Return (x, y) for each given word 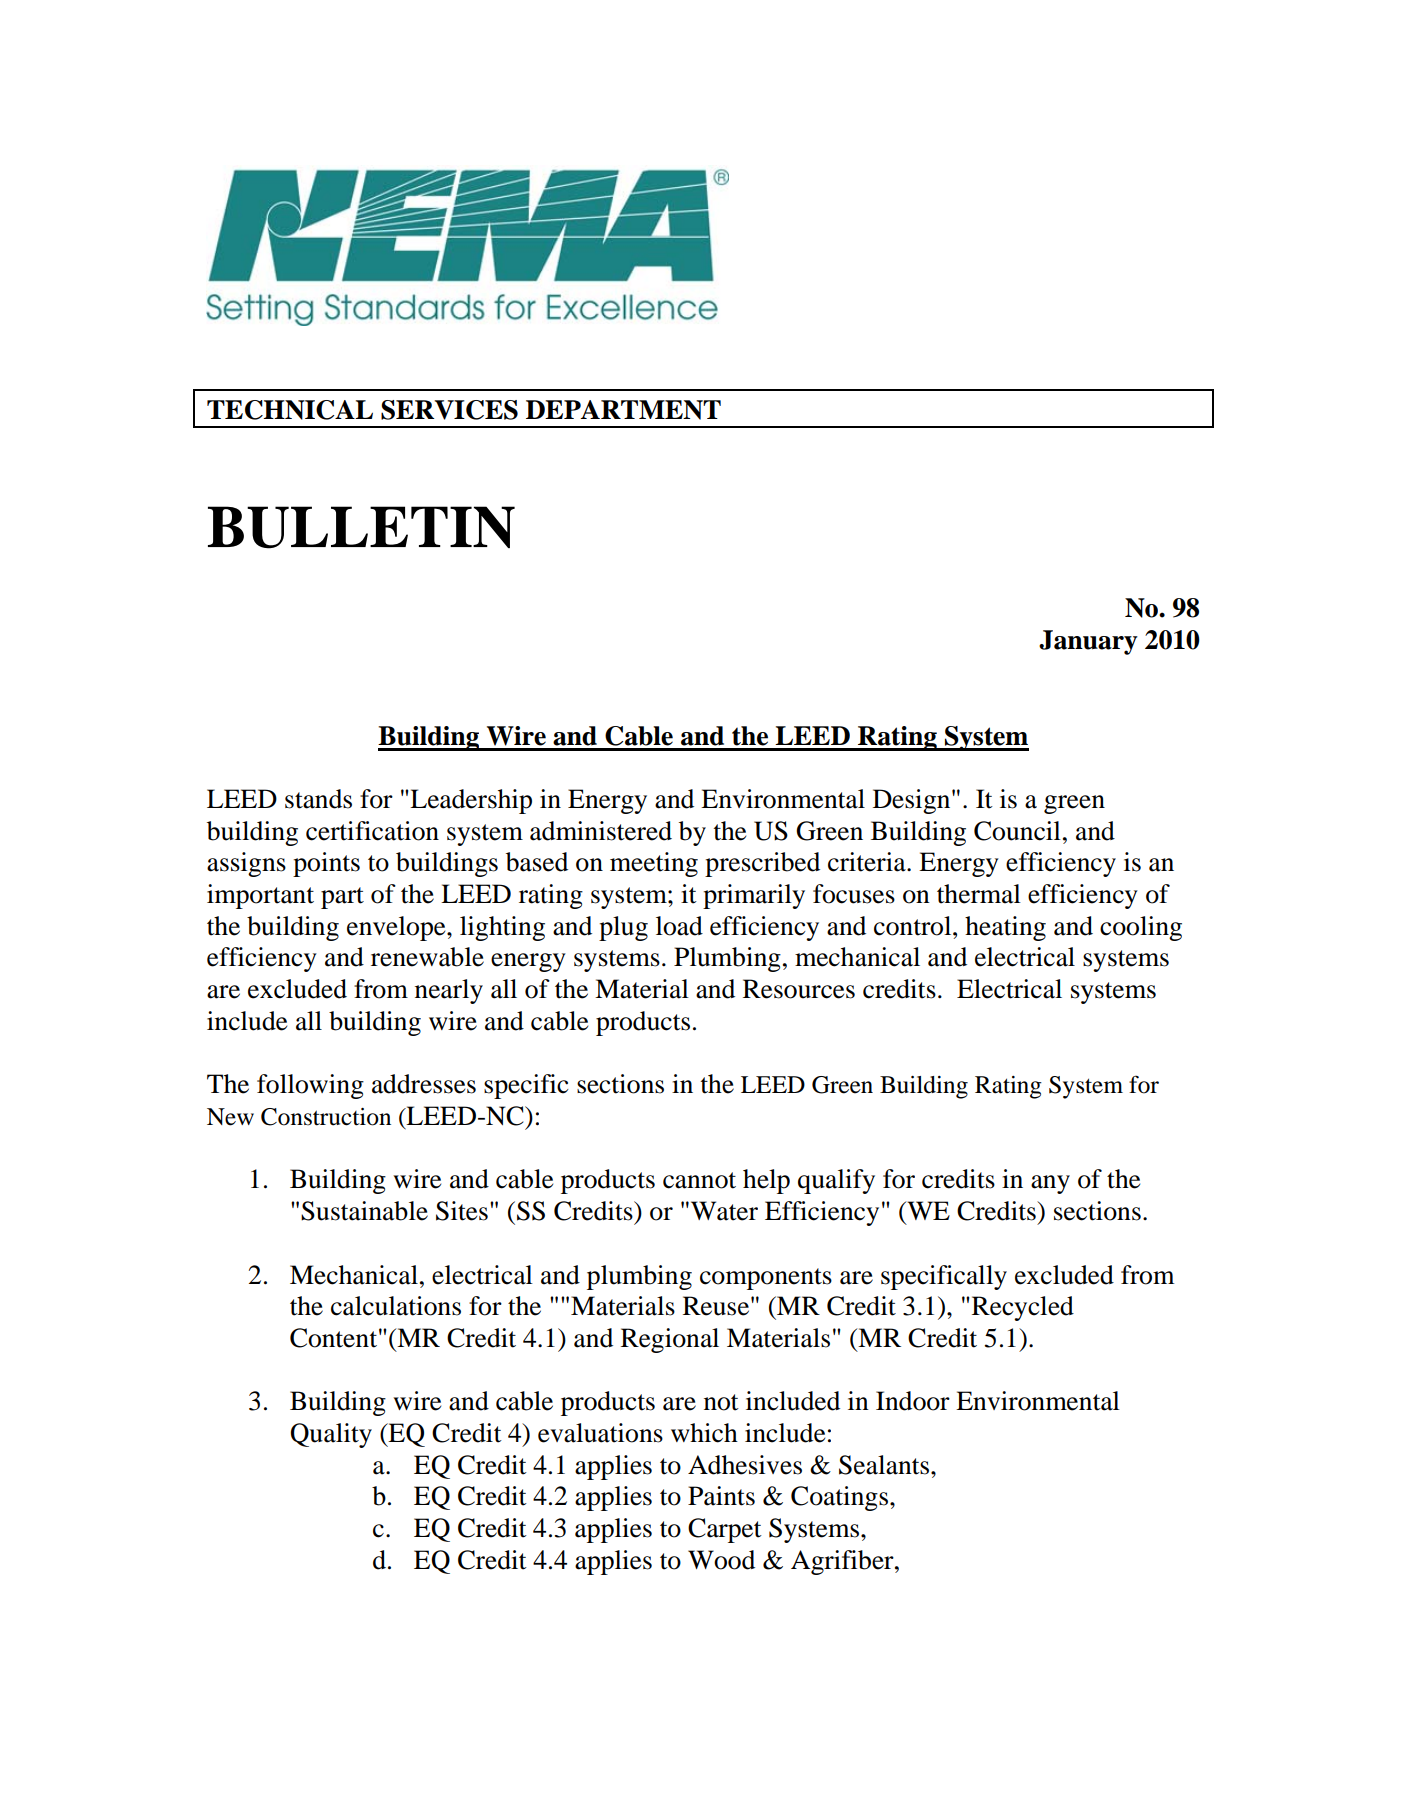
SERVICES (449, 410)
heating (1005, 928)
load (679, 926)
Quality (331, 1435)
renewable (427, 957)
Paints (721, 1496)
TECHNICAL (290, 410)
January (1088, 642)
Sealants (885, 1465)
